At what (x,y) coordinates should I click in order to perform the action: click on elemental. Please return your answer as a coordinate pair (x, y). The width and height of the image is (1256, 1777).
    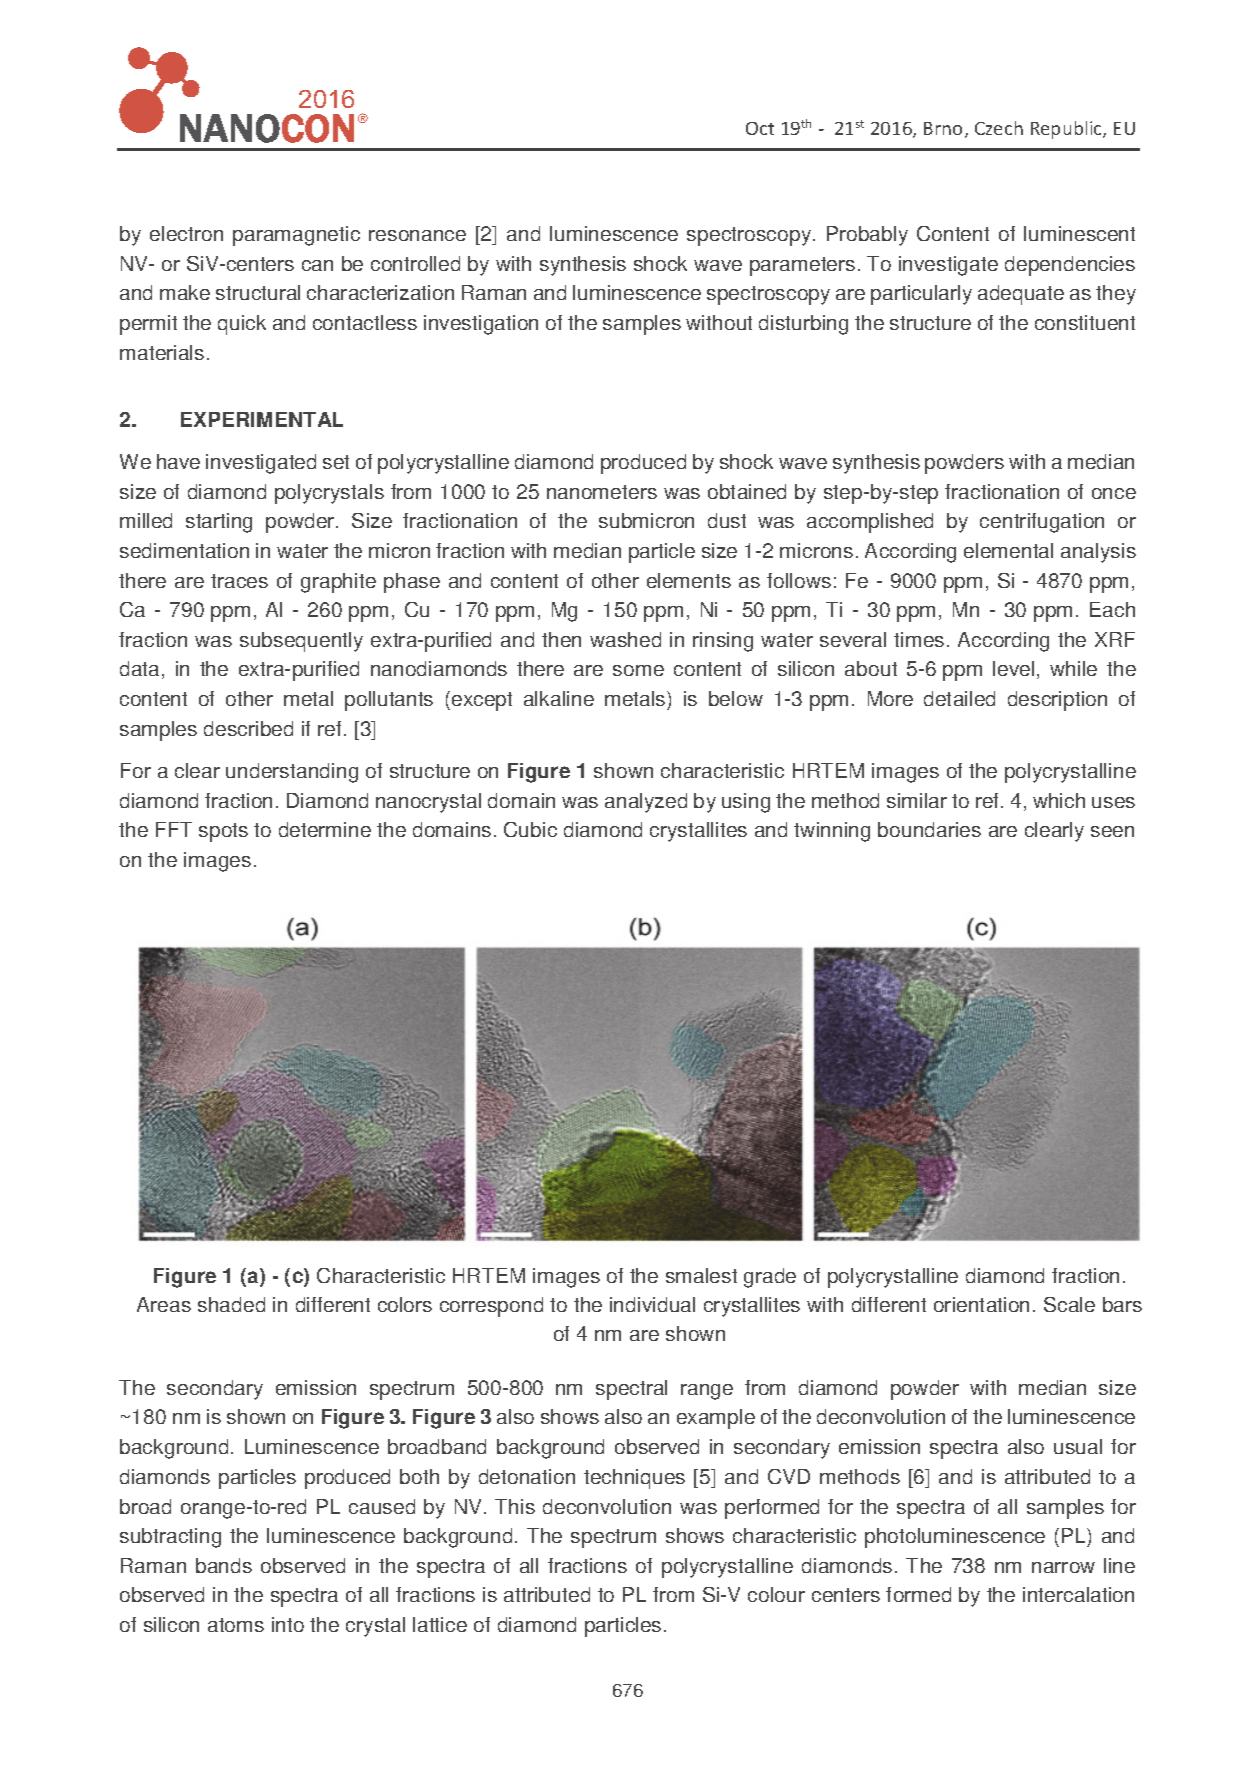
    Looking at the image, I should click on (1008, 550).
